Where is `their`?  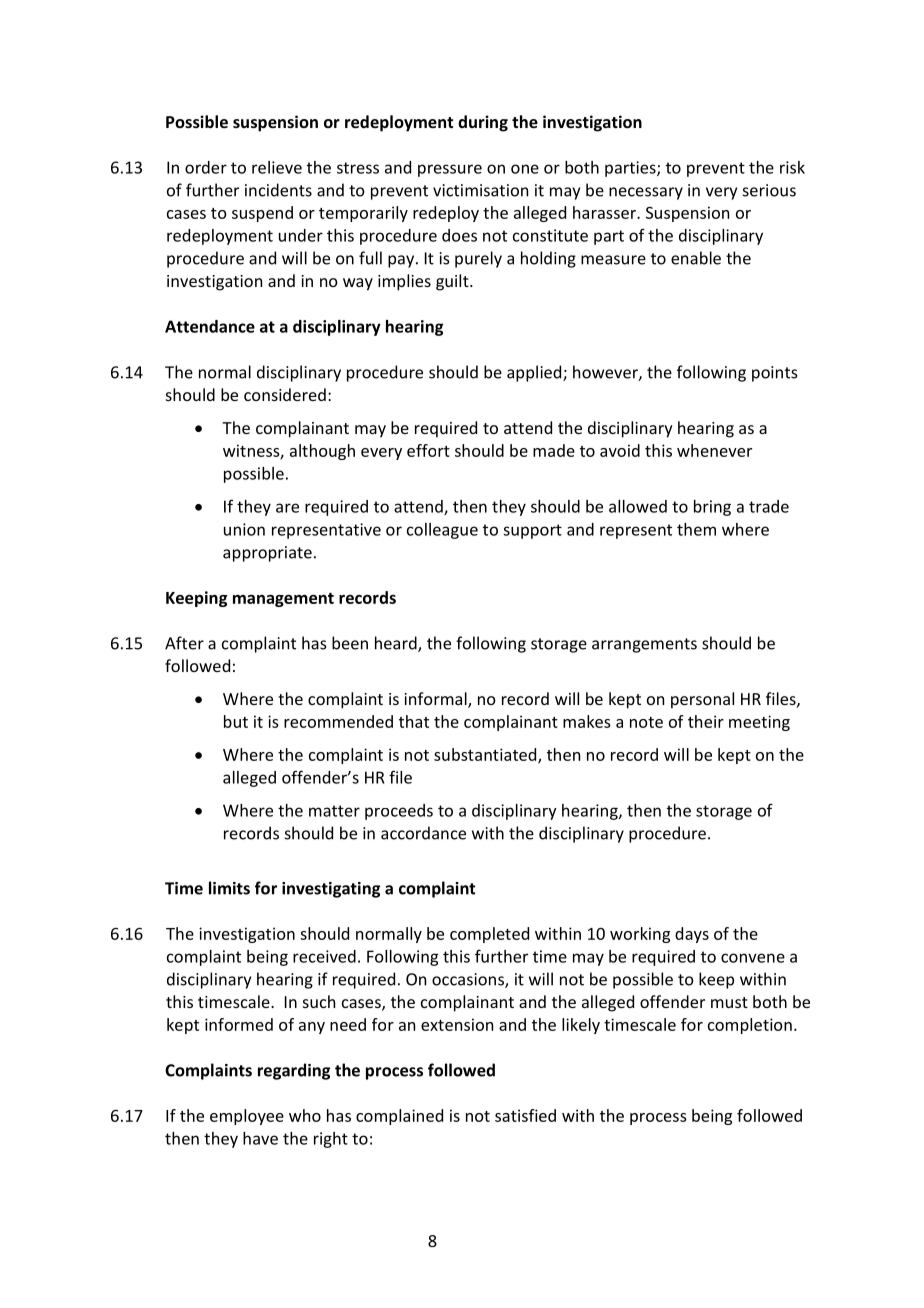 their is located at coordinates (706, 721).
